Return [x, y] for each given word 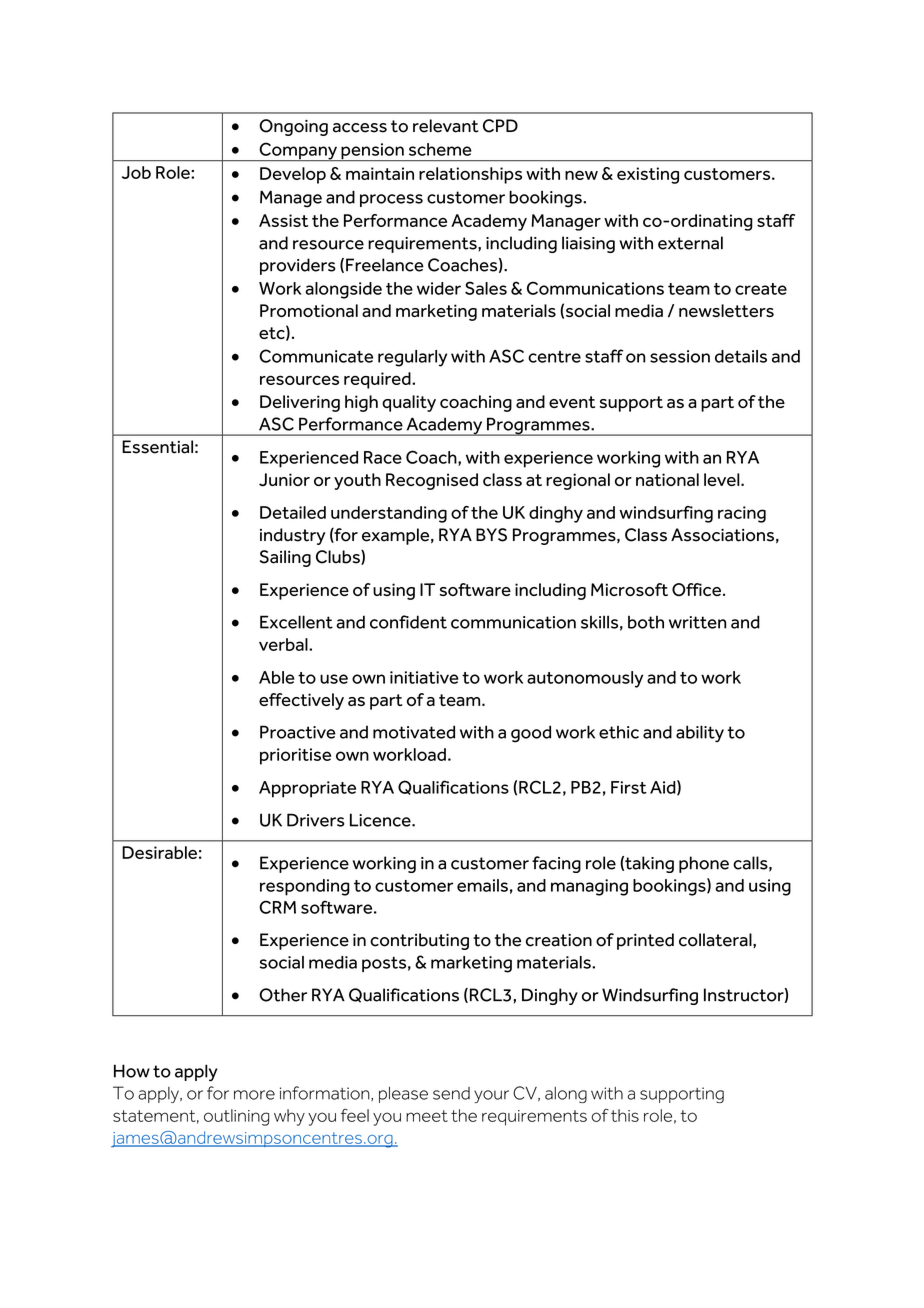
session [680, 356]
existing [648, 175]
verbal [284, 644]
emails [482, 885]
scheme [440, 149]
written [697, 622]
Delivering [300, 403]
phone [704, 864]
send [451, 1093]
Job [136, 172]
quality [409, 403]
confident [408, 622]
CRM [277, 907]
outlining [236, 1117]
